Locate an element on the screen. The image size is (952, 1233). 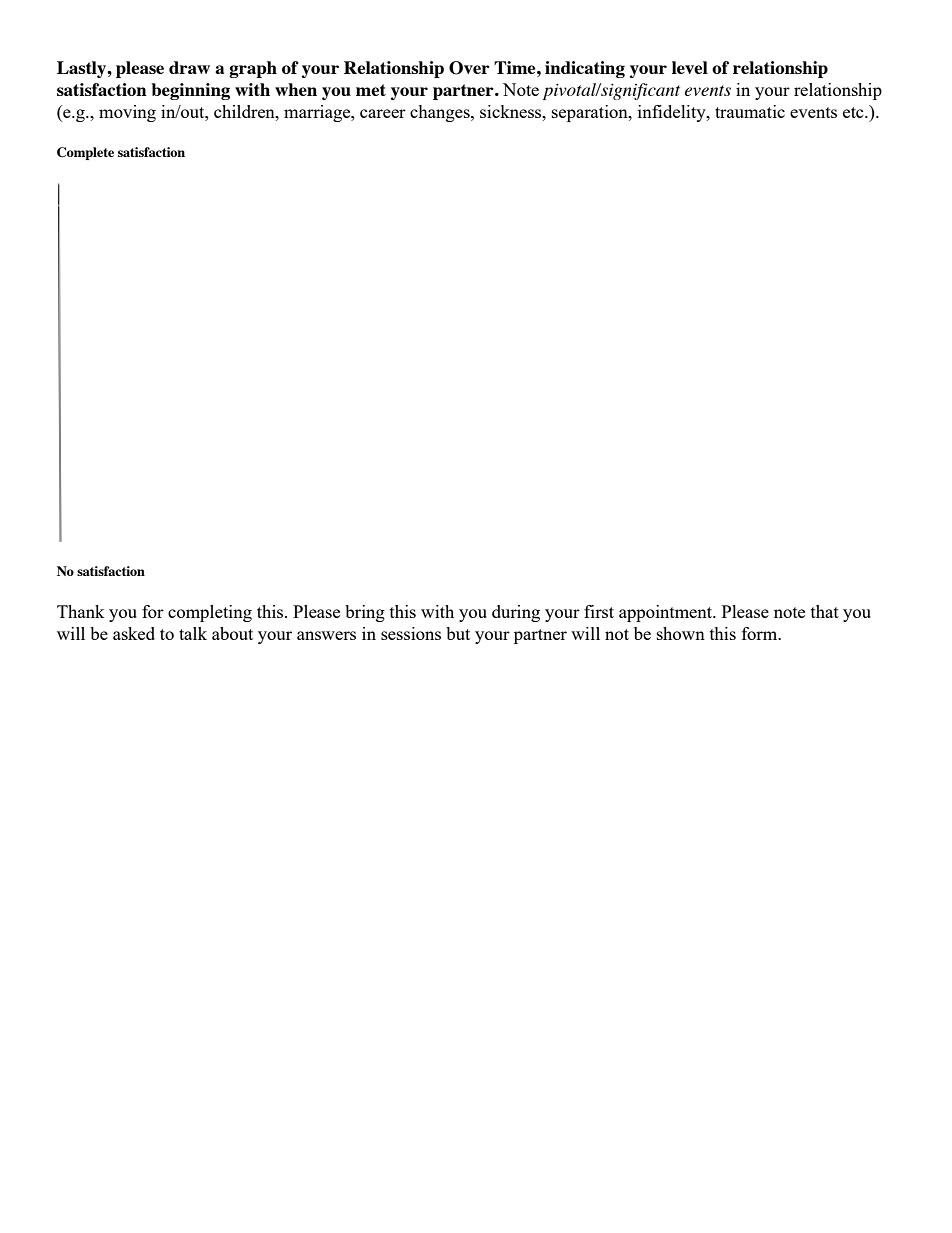
Over is located at coordinates (469, 68).
